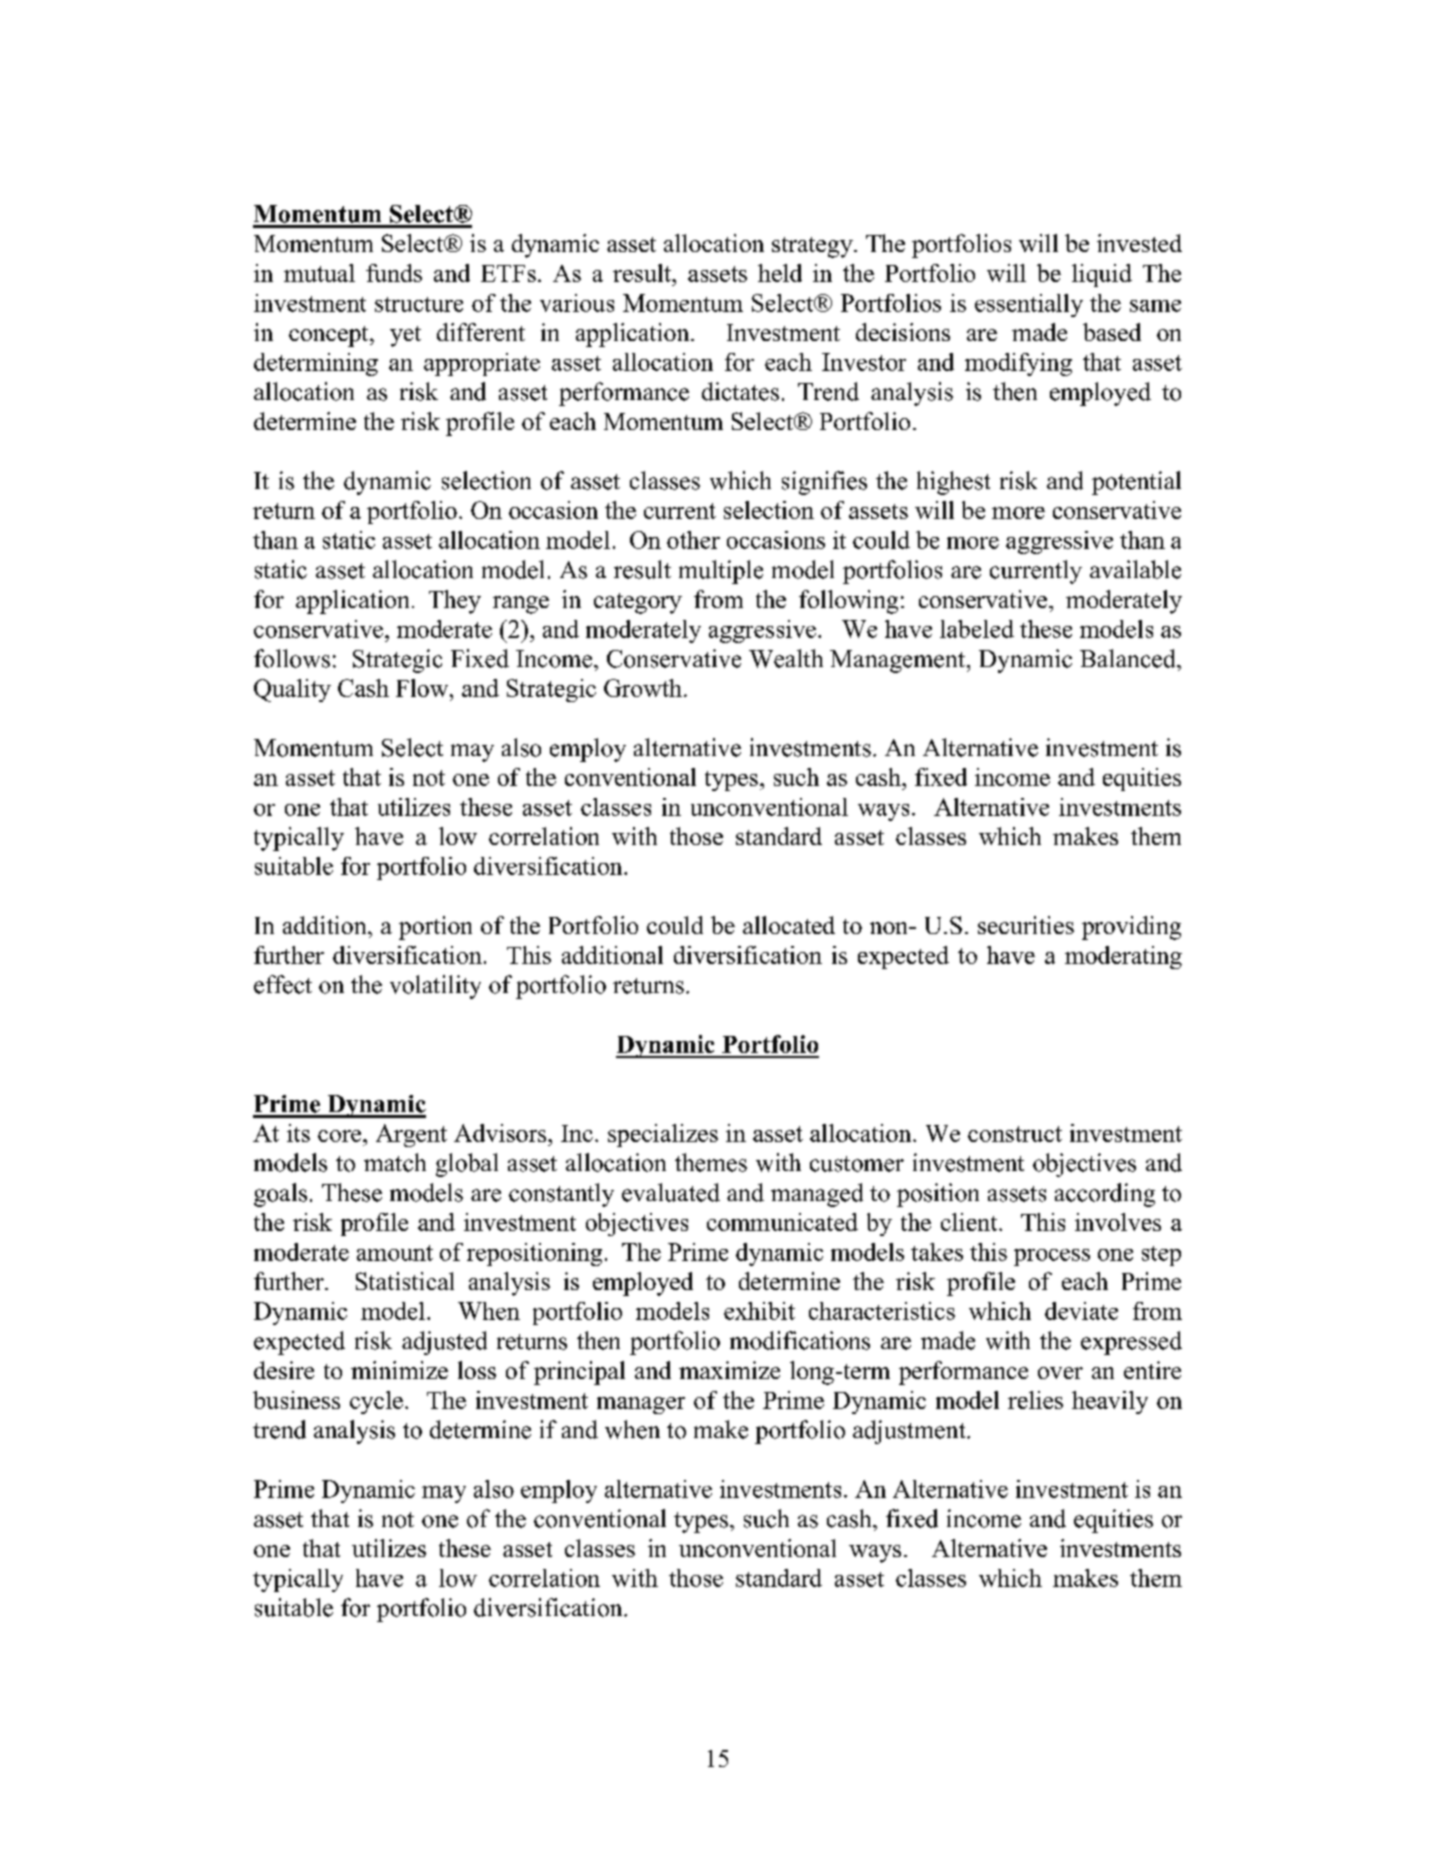 This screenshot has height=1857, width=1435. What do you see at coordinates (663, 1135) in the screenshot?
I see `specializes` at bounding box center [663, 1135].
